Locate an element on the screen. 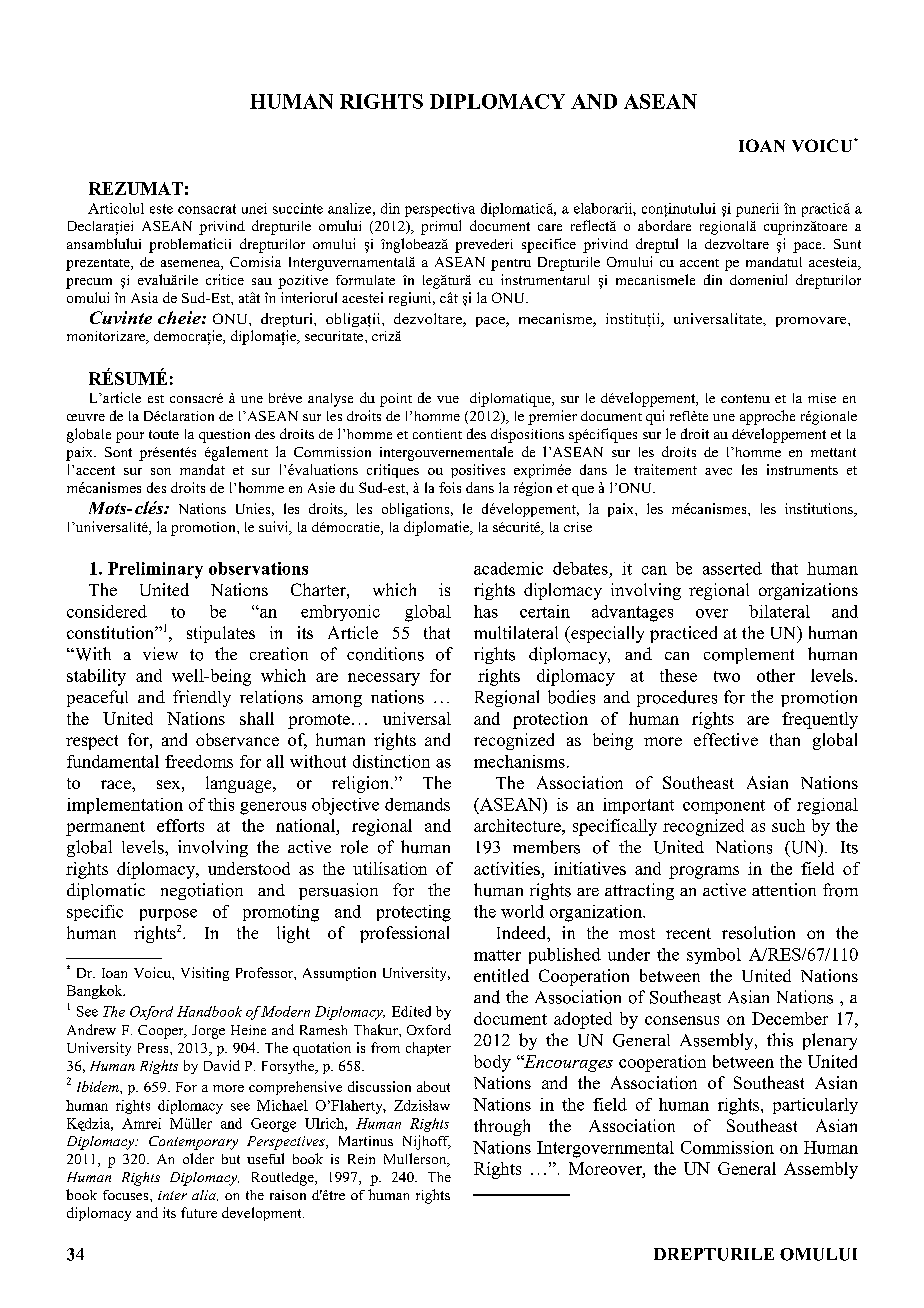  alia is located at coordinates (205, 1195).
